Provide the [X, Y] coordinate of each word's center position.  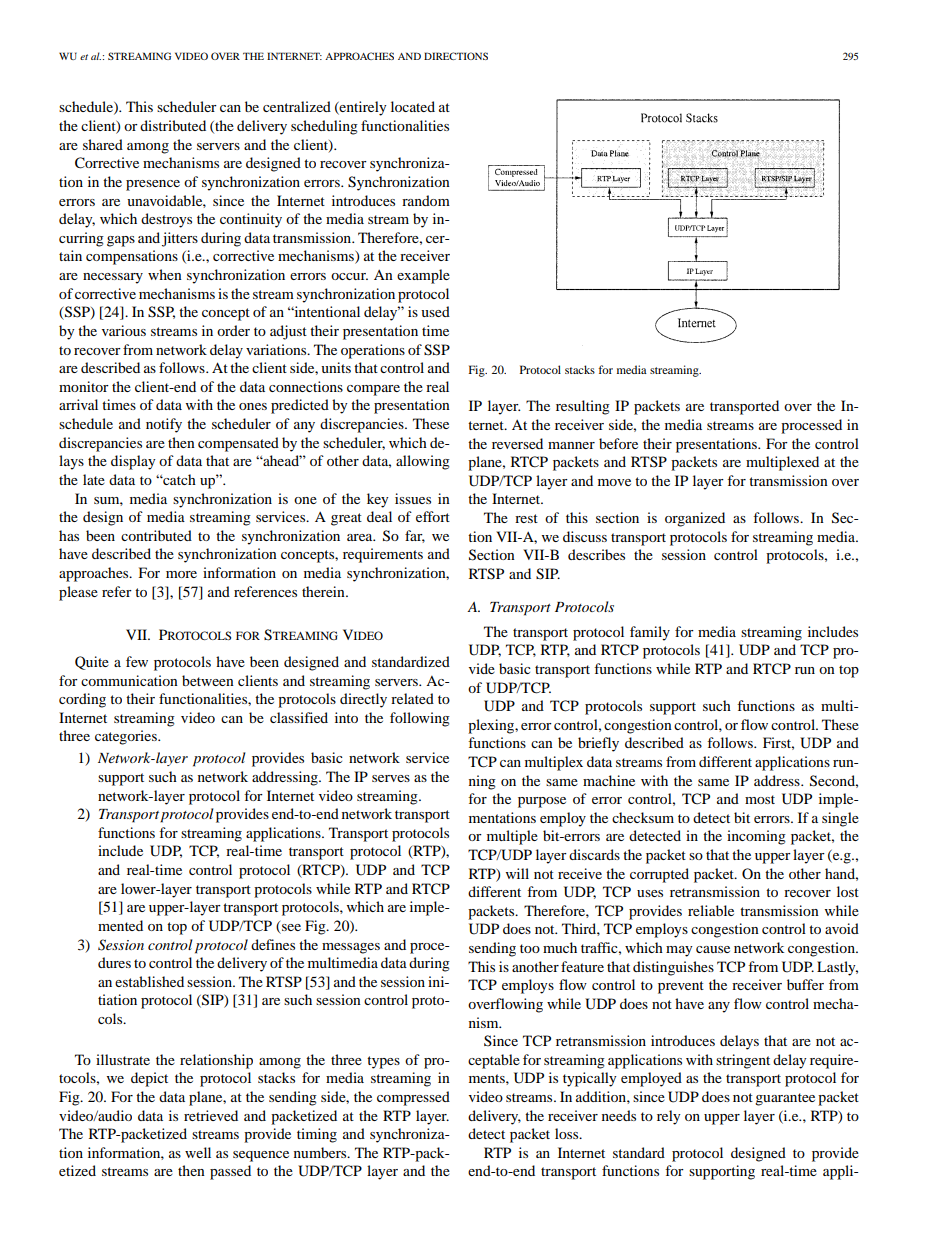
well [198, 1152]
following [420, 719]
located [413, 106]
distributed [173, 125]
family [650, 633]
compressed [413, 1098]
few [137, 661]
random [426, 200]
